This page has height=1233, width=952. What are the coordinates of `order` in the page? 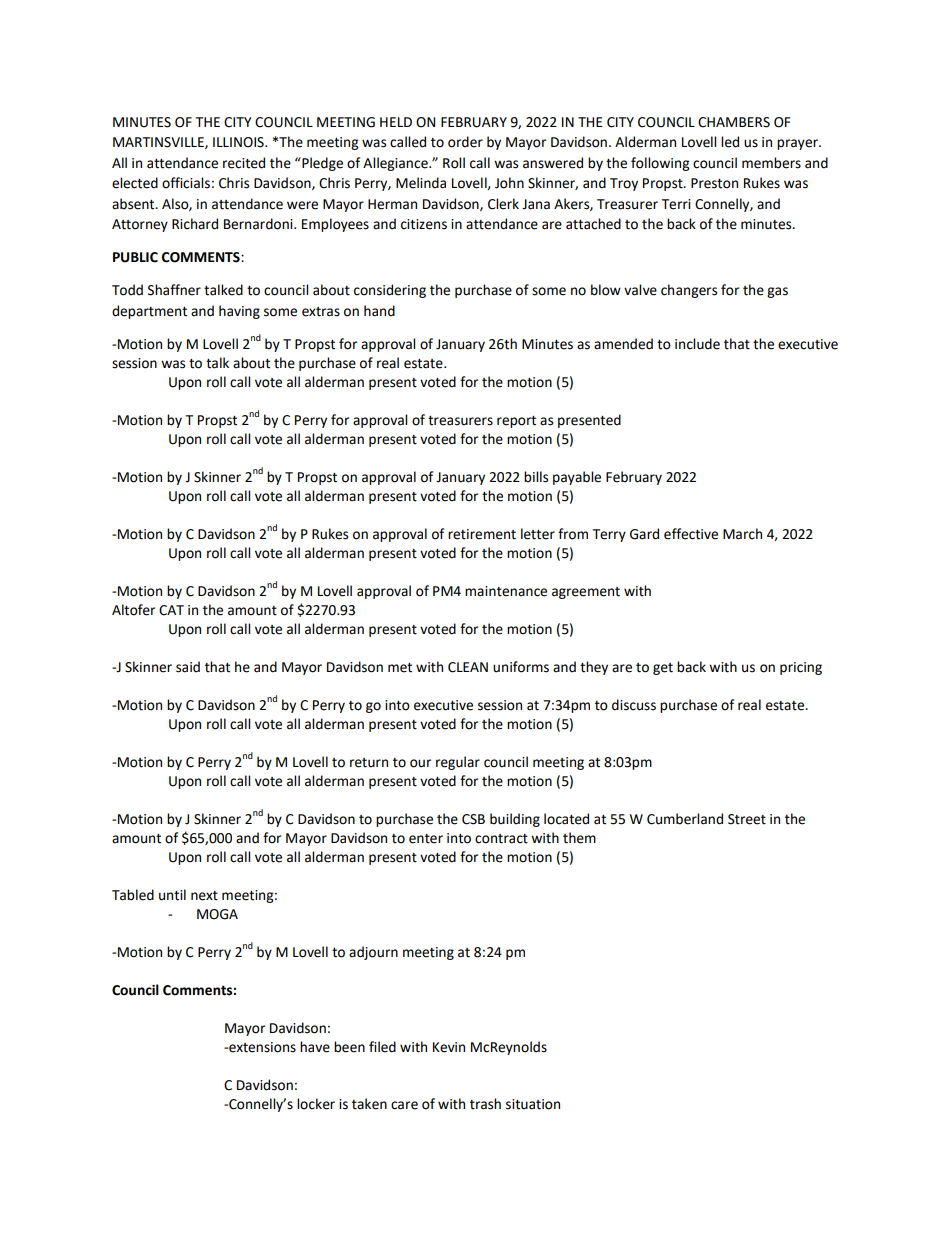 It's located at (465, 142).
